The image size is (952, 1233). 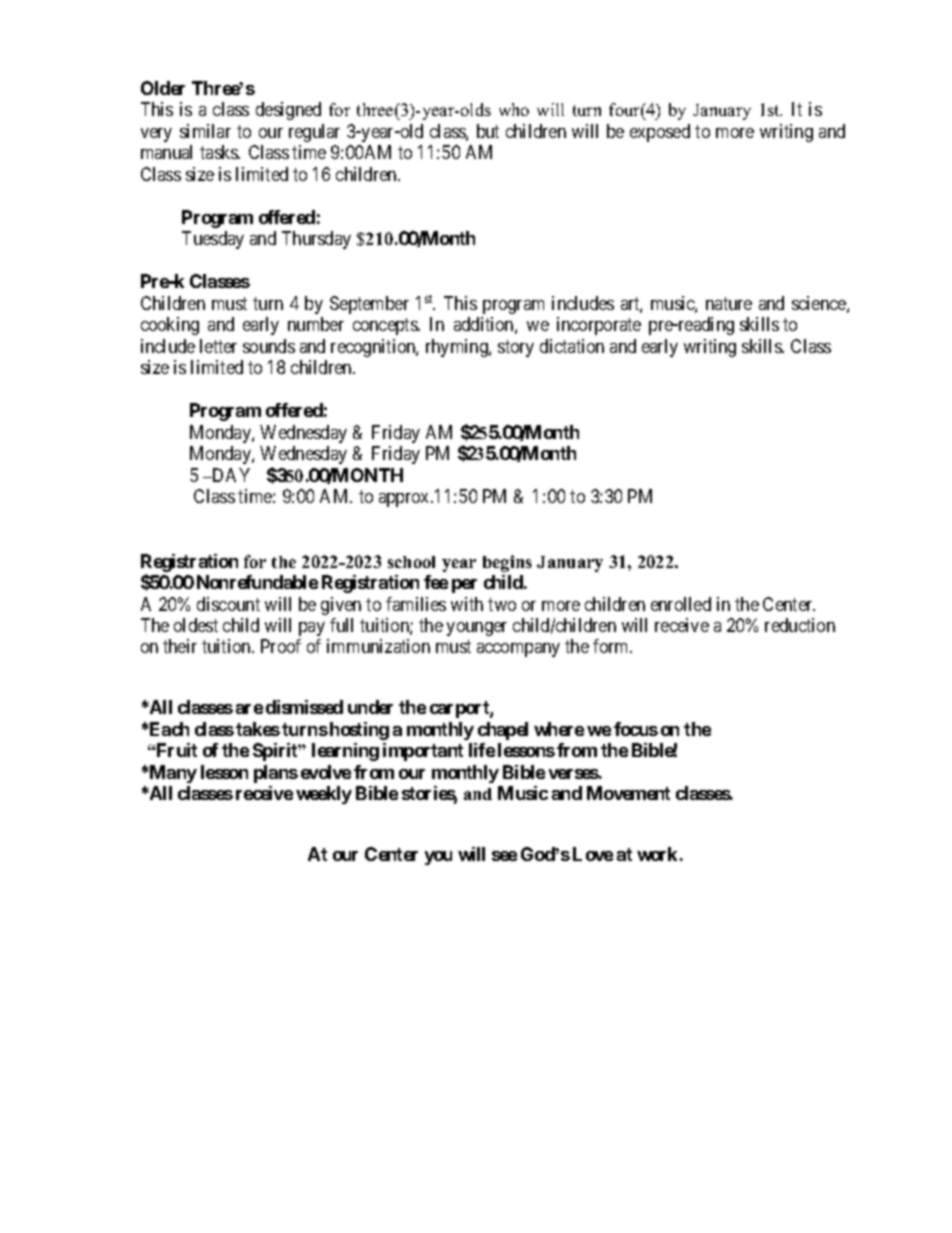 What do you see at coordinates (228, 604) in the screenshot?
I see `discount` at bounding box center [228, 604].
